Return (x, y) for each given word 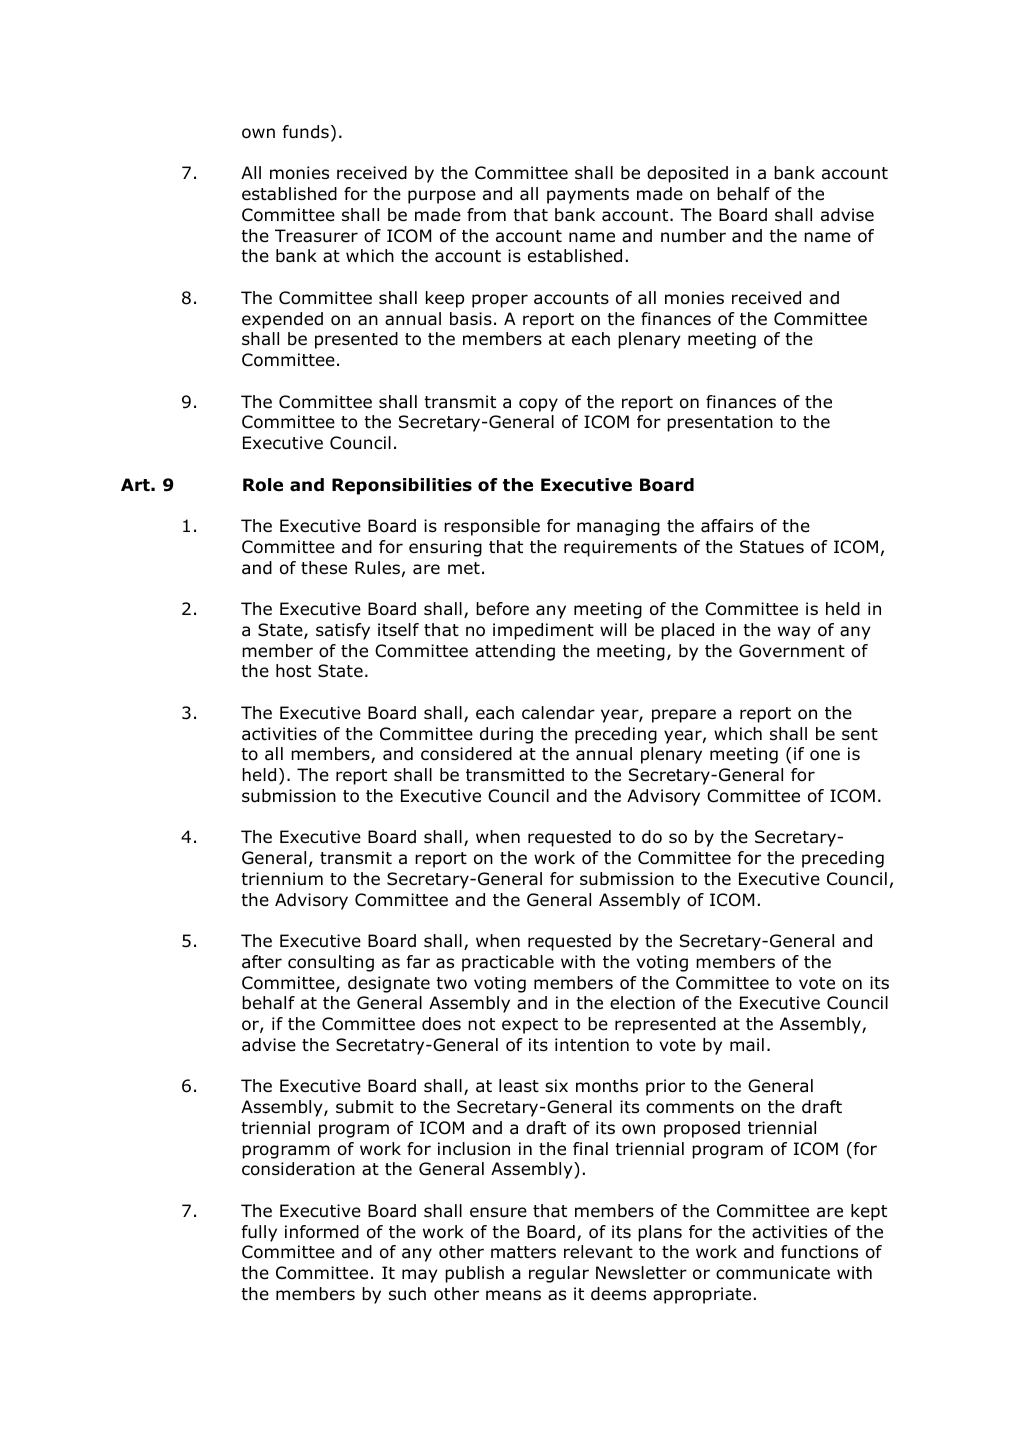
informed (322, 1232)
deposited (687, 174)
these (324, 568)
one (825, 755)
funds (306, 132)
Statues (772, 547)
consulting (331, 963)
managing (618, 527)
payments (588, 196)
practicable (508, 963)
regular (559, 1274)
